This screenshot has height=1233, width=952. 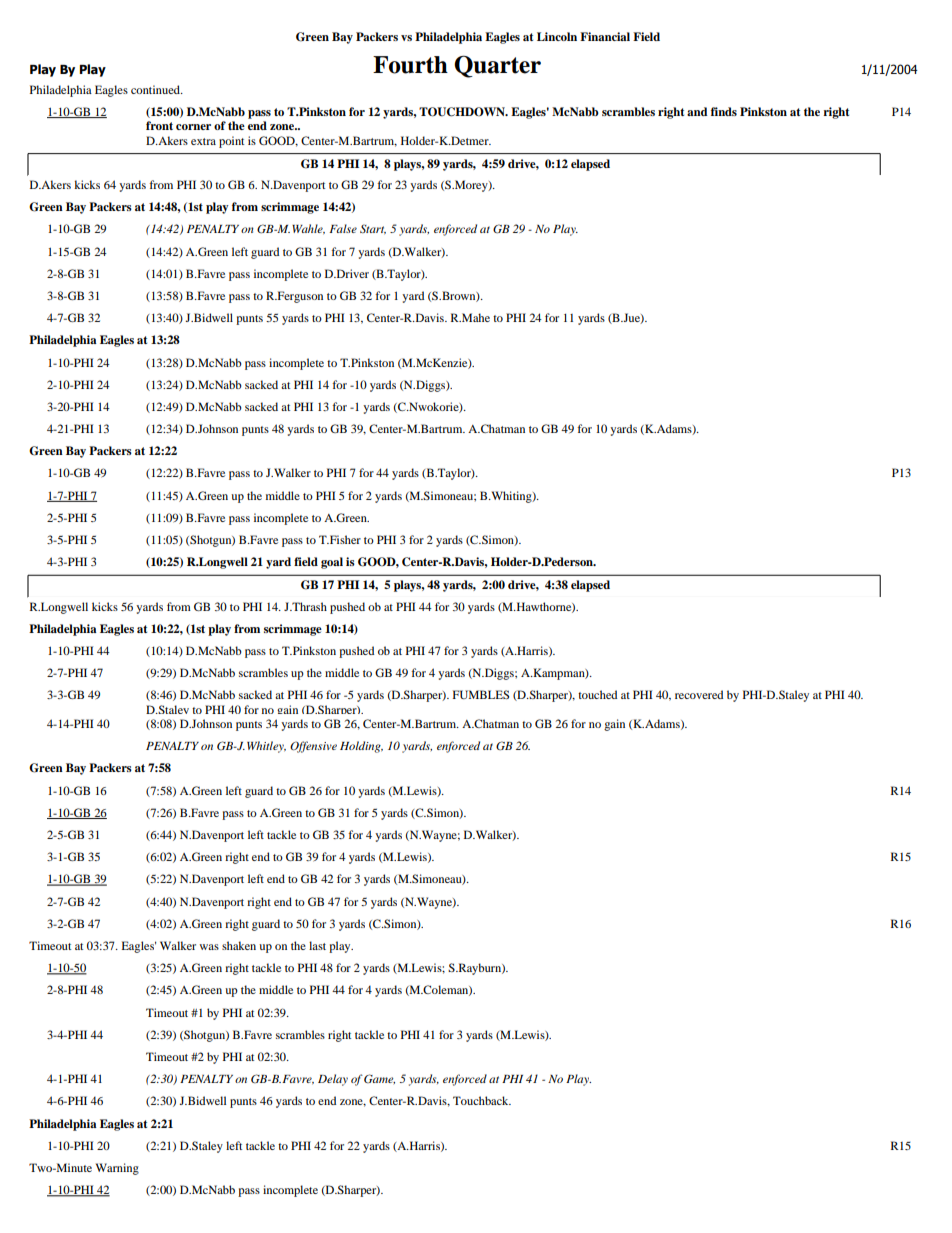 I want to click on goal, so click(x=332, y=563).
